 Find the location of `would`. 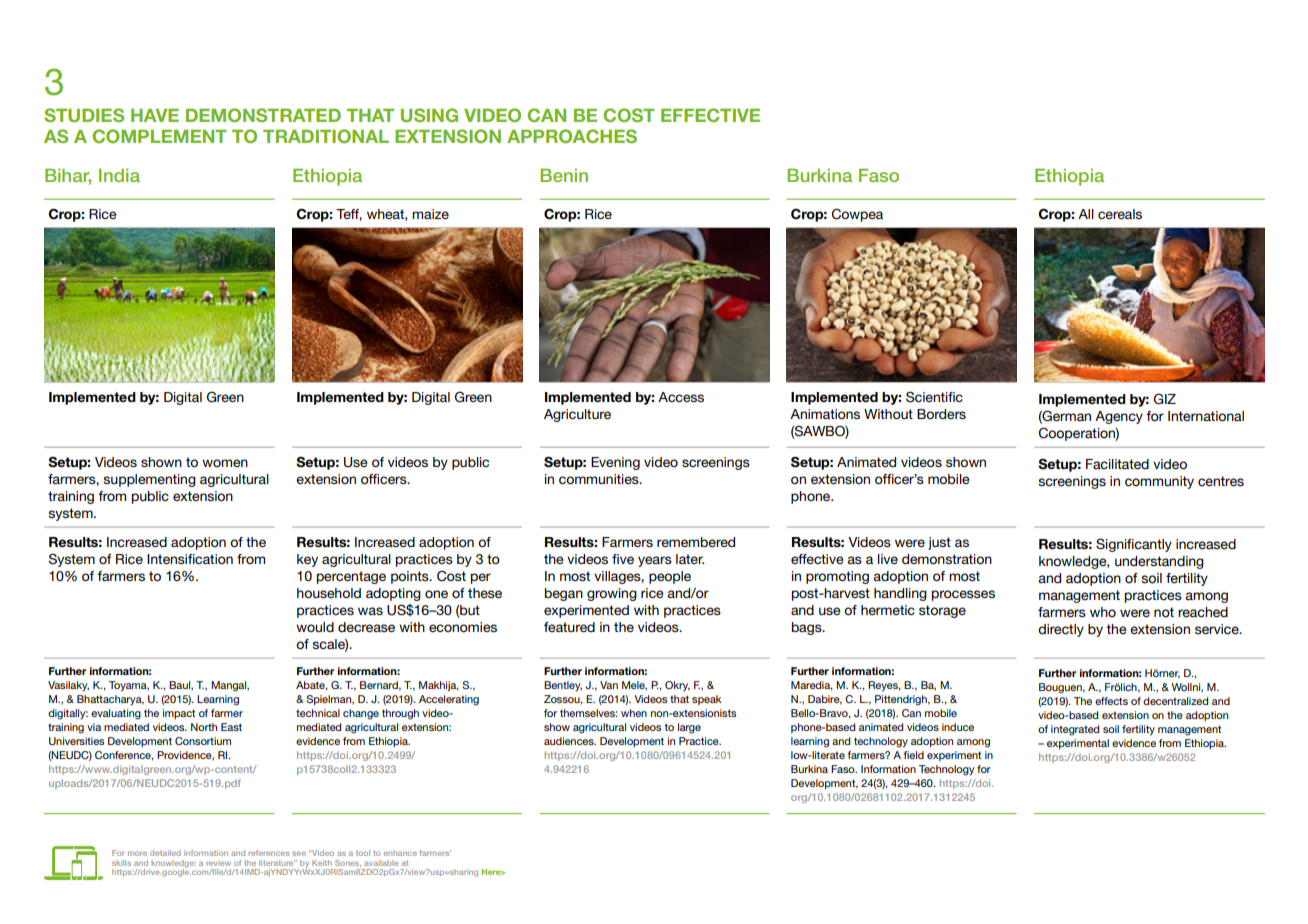

would is located at coordinates (315, 627).
